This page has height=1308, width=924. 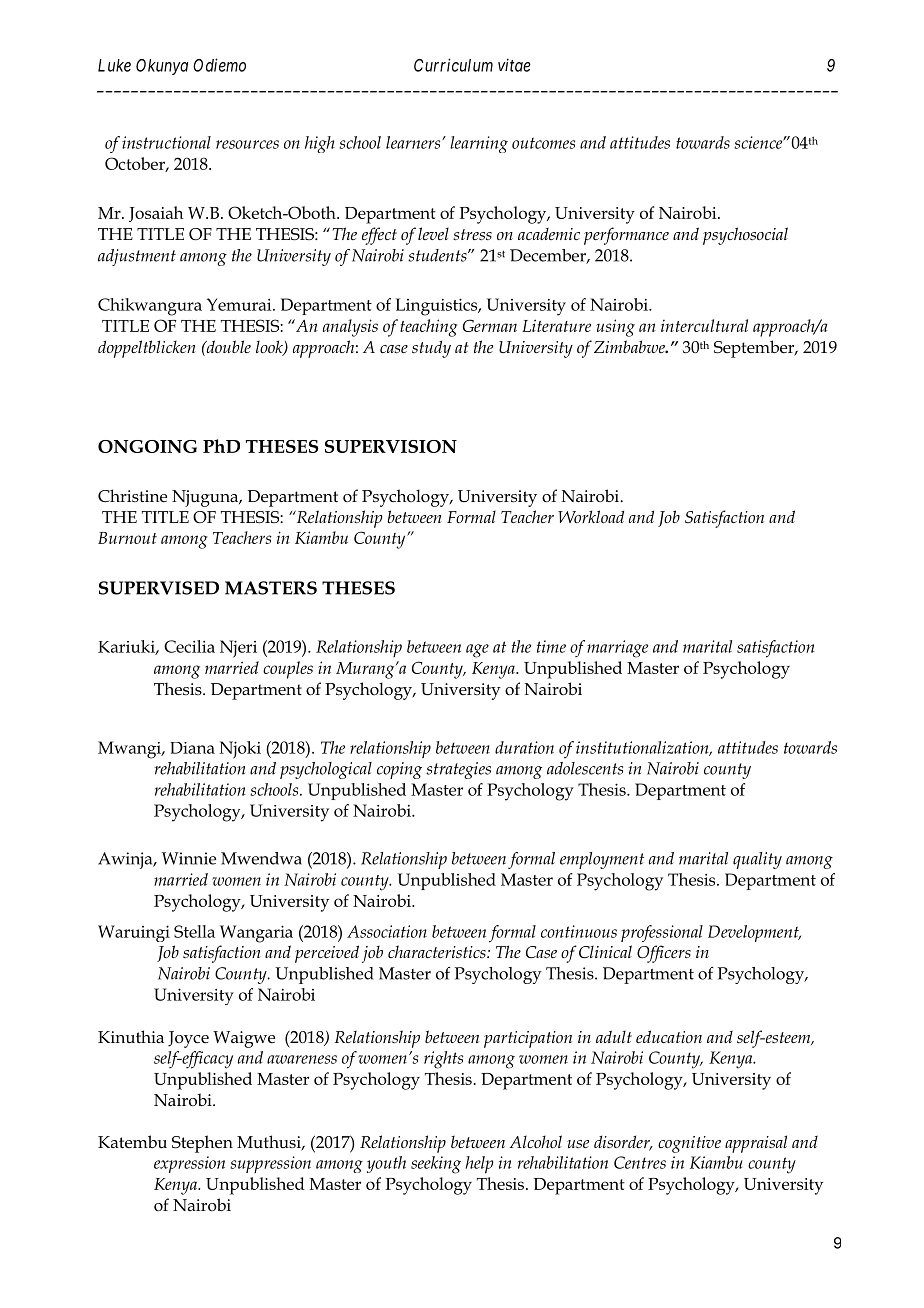 What do you see at coordinates (617, 649) in the page?
I see `marriage` at bounding box center [617, 649].
